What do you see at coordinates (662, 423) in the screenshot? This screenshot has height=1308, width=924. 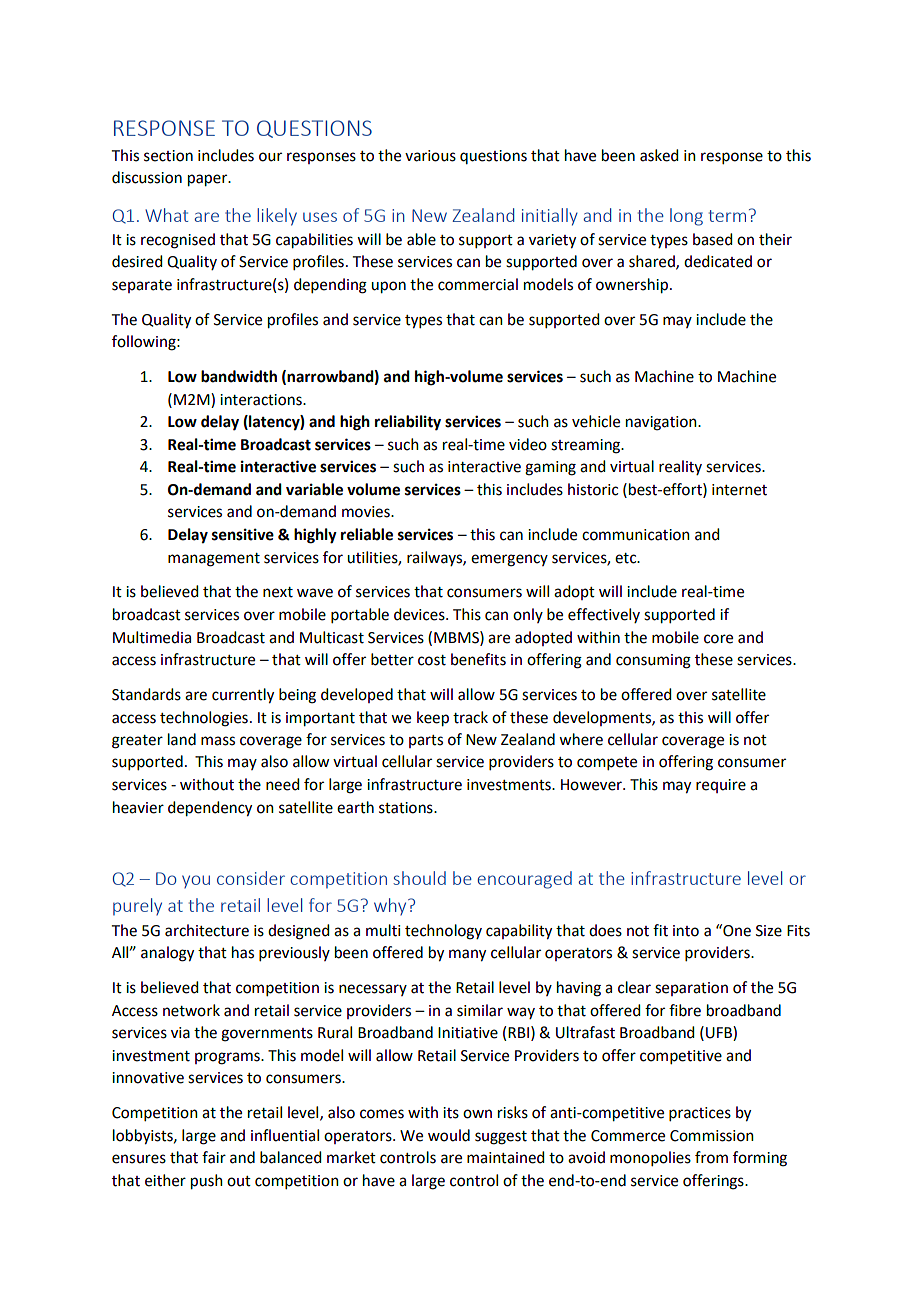 I see `navigation` at bounding box center [662, 423].
